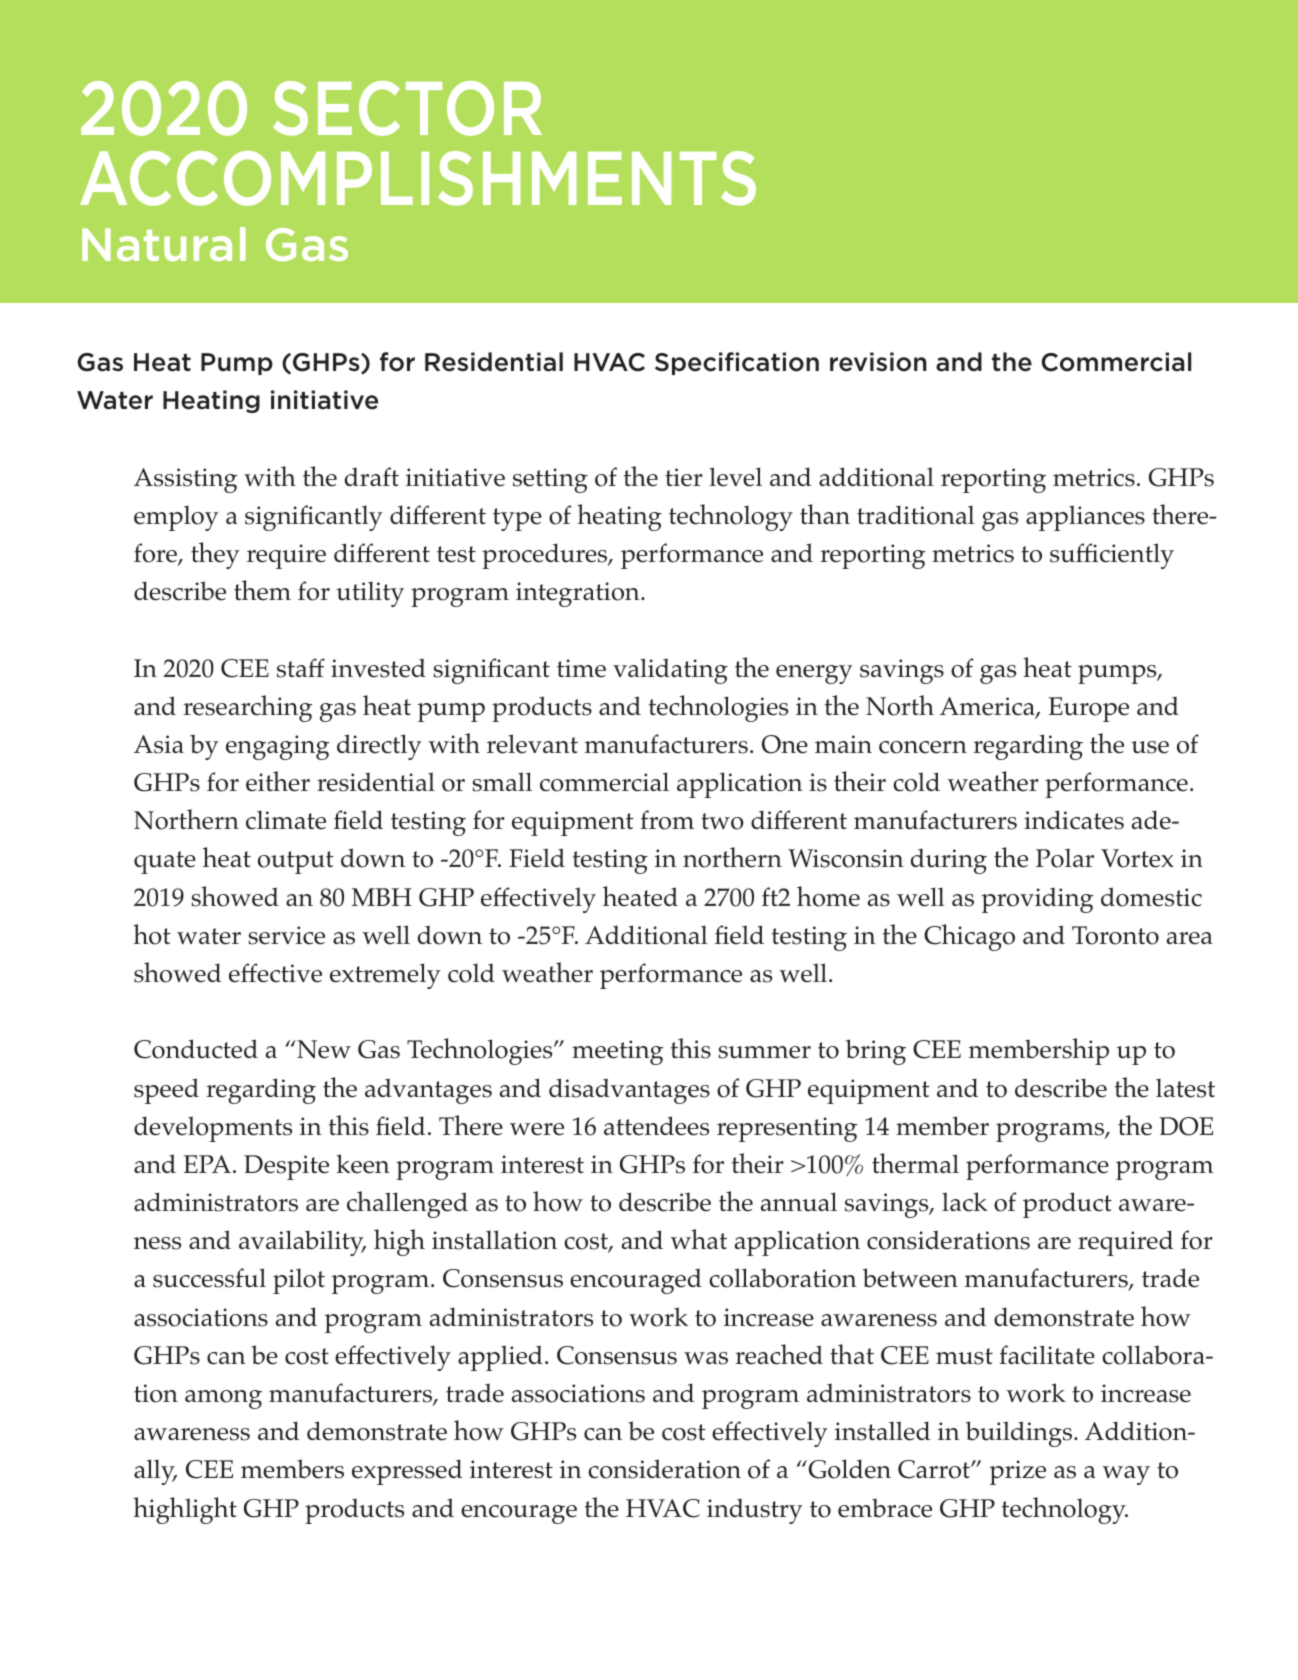 This screenshot has height=1680, width=1298. What do you see at coordinates (418, 178) in the screenshot?
I see `ACCOMPLISHMENTS` at bounding box center [418, 178].
